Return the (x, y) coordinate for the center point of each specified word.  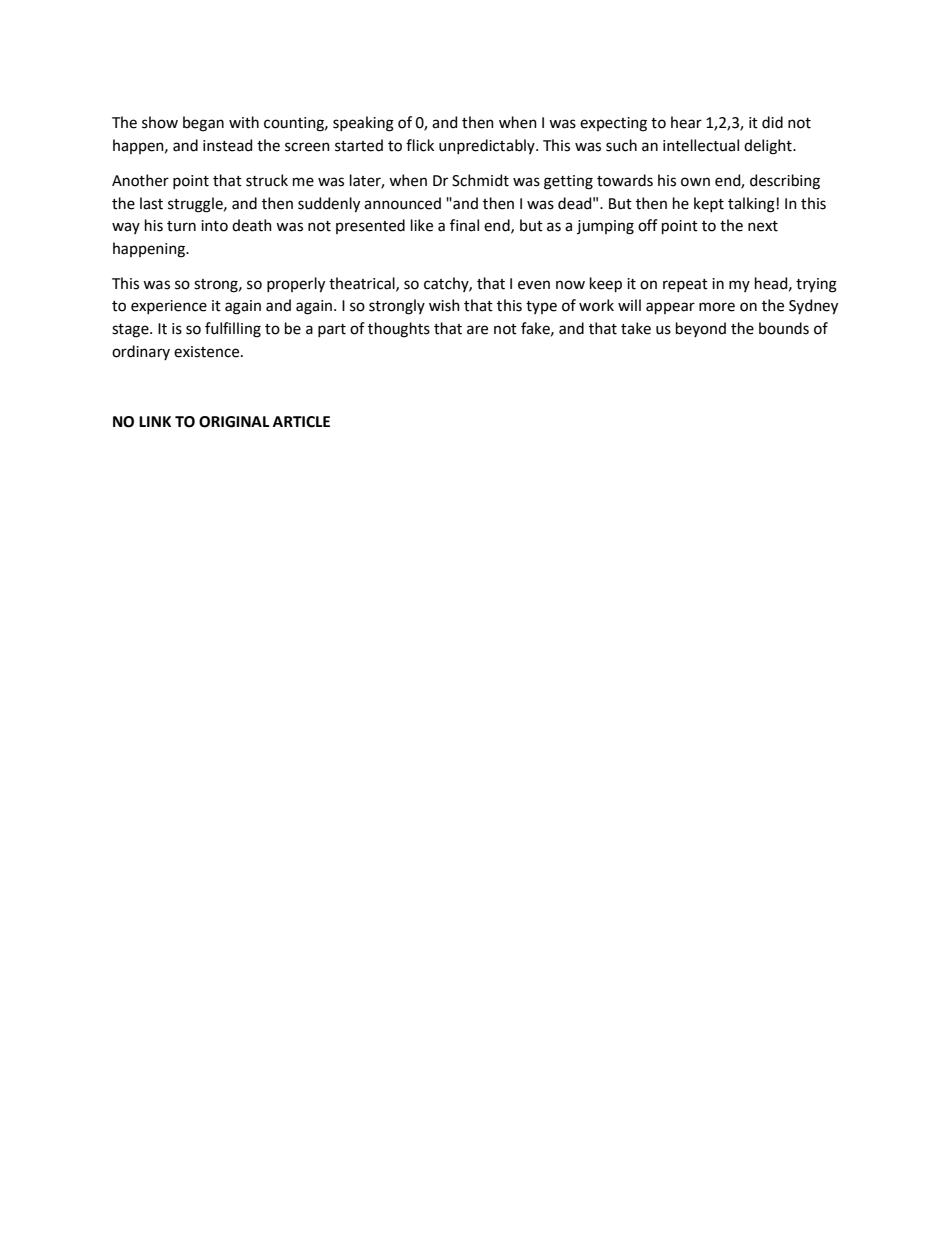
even (534, 285)
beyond (701, 329)
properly (296, 285)
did (772, 122)
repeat (685, 285)
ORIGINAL (234, 422)
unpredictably (488, 146)
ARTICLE (301, 422)
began (203, 124)
